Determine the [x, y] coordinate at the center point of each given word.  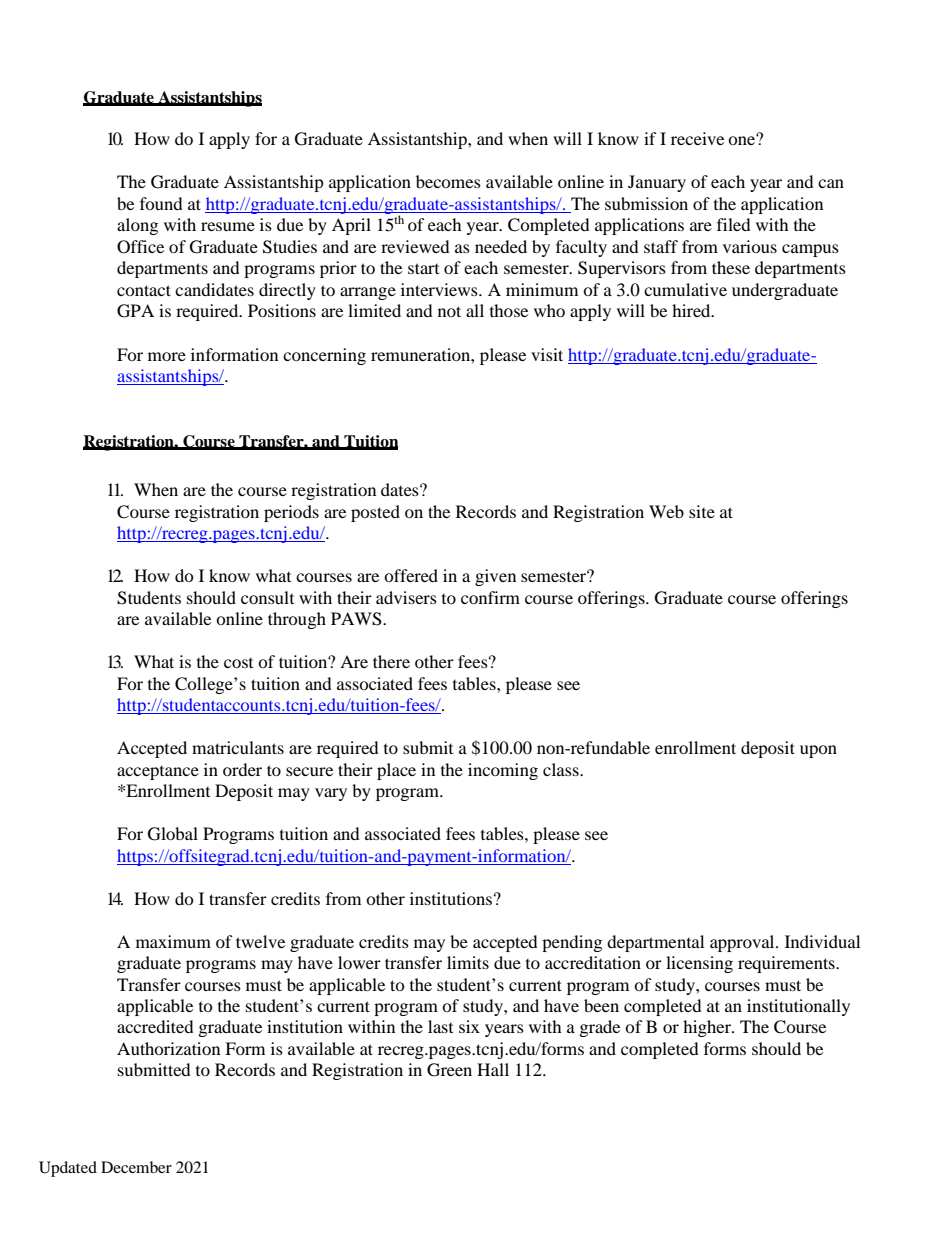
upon [818, 751]
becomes [448, 181]
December [136, 1167]
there [391, 661]
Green [449, 1070]
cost [238, 663]
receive [697, 138]
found [161, 203]
